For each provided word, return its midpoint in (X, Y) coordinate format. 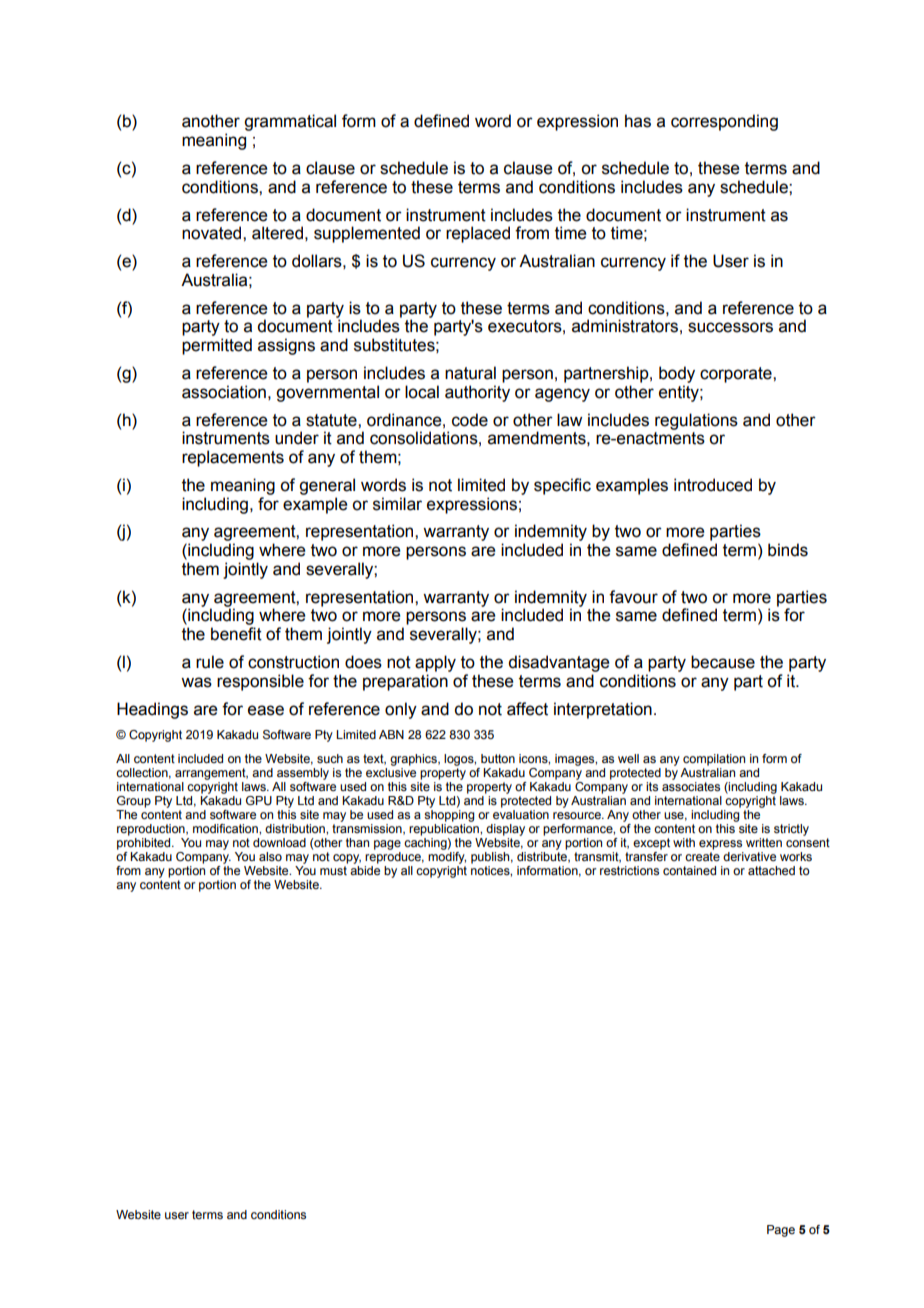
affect (527, 709)
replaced (478, 234)
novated (213, 233)
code (470, 420)
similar (397, 504)
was (196, 682)
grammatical (290, 122)
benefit (236, 634)
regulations (696, 421)
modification (226, 828)
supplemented (367, 234)
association (224, 392)
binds (788, 550)
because (723, 662)
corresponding (724, 122)
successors (730, 327)
